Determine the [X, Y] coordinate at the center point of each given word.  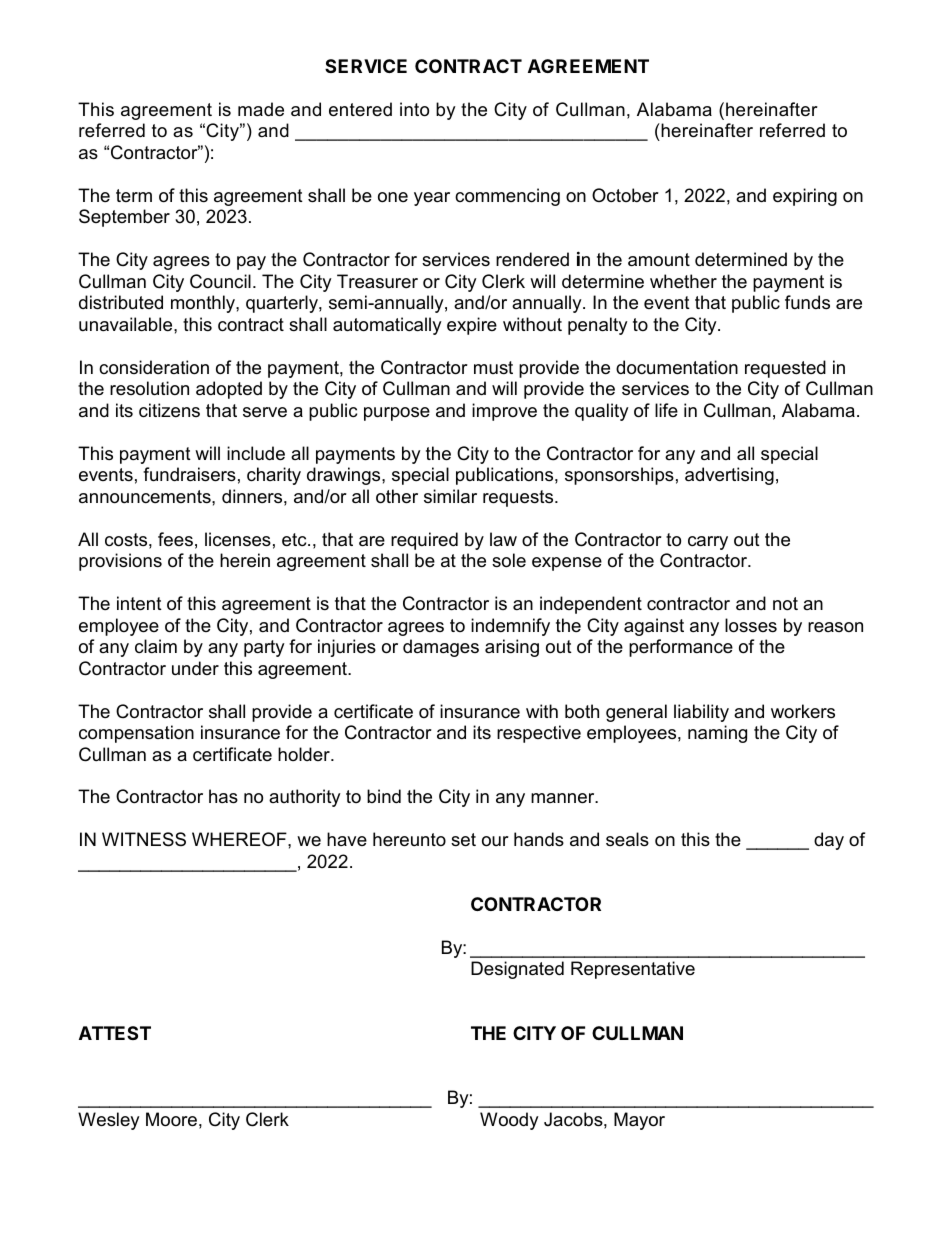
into [414, 109]
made [261, 109]
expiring [805, 197]
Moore [171, 1119]
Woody [509, 1121]
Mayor [639, 1121]
